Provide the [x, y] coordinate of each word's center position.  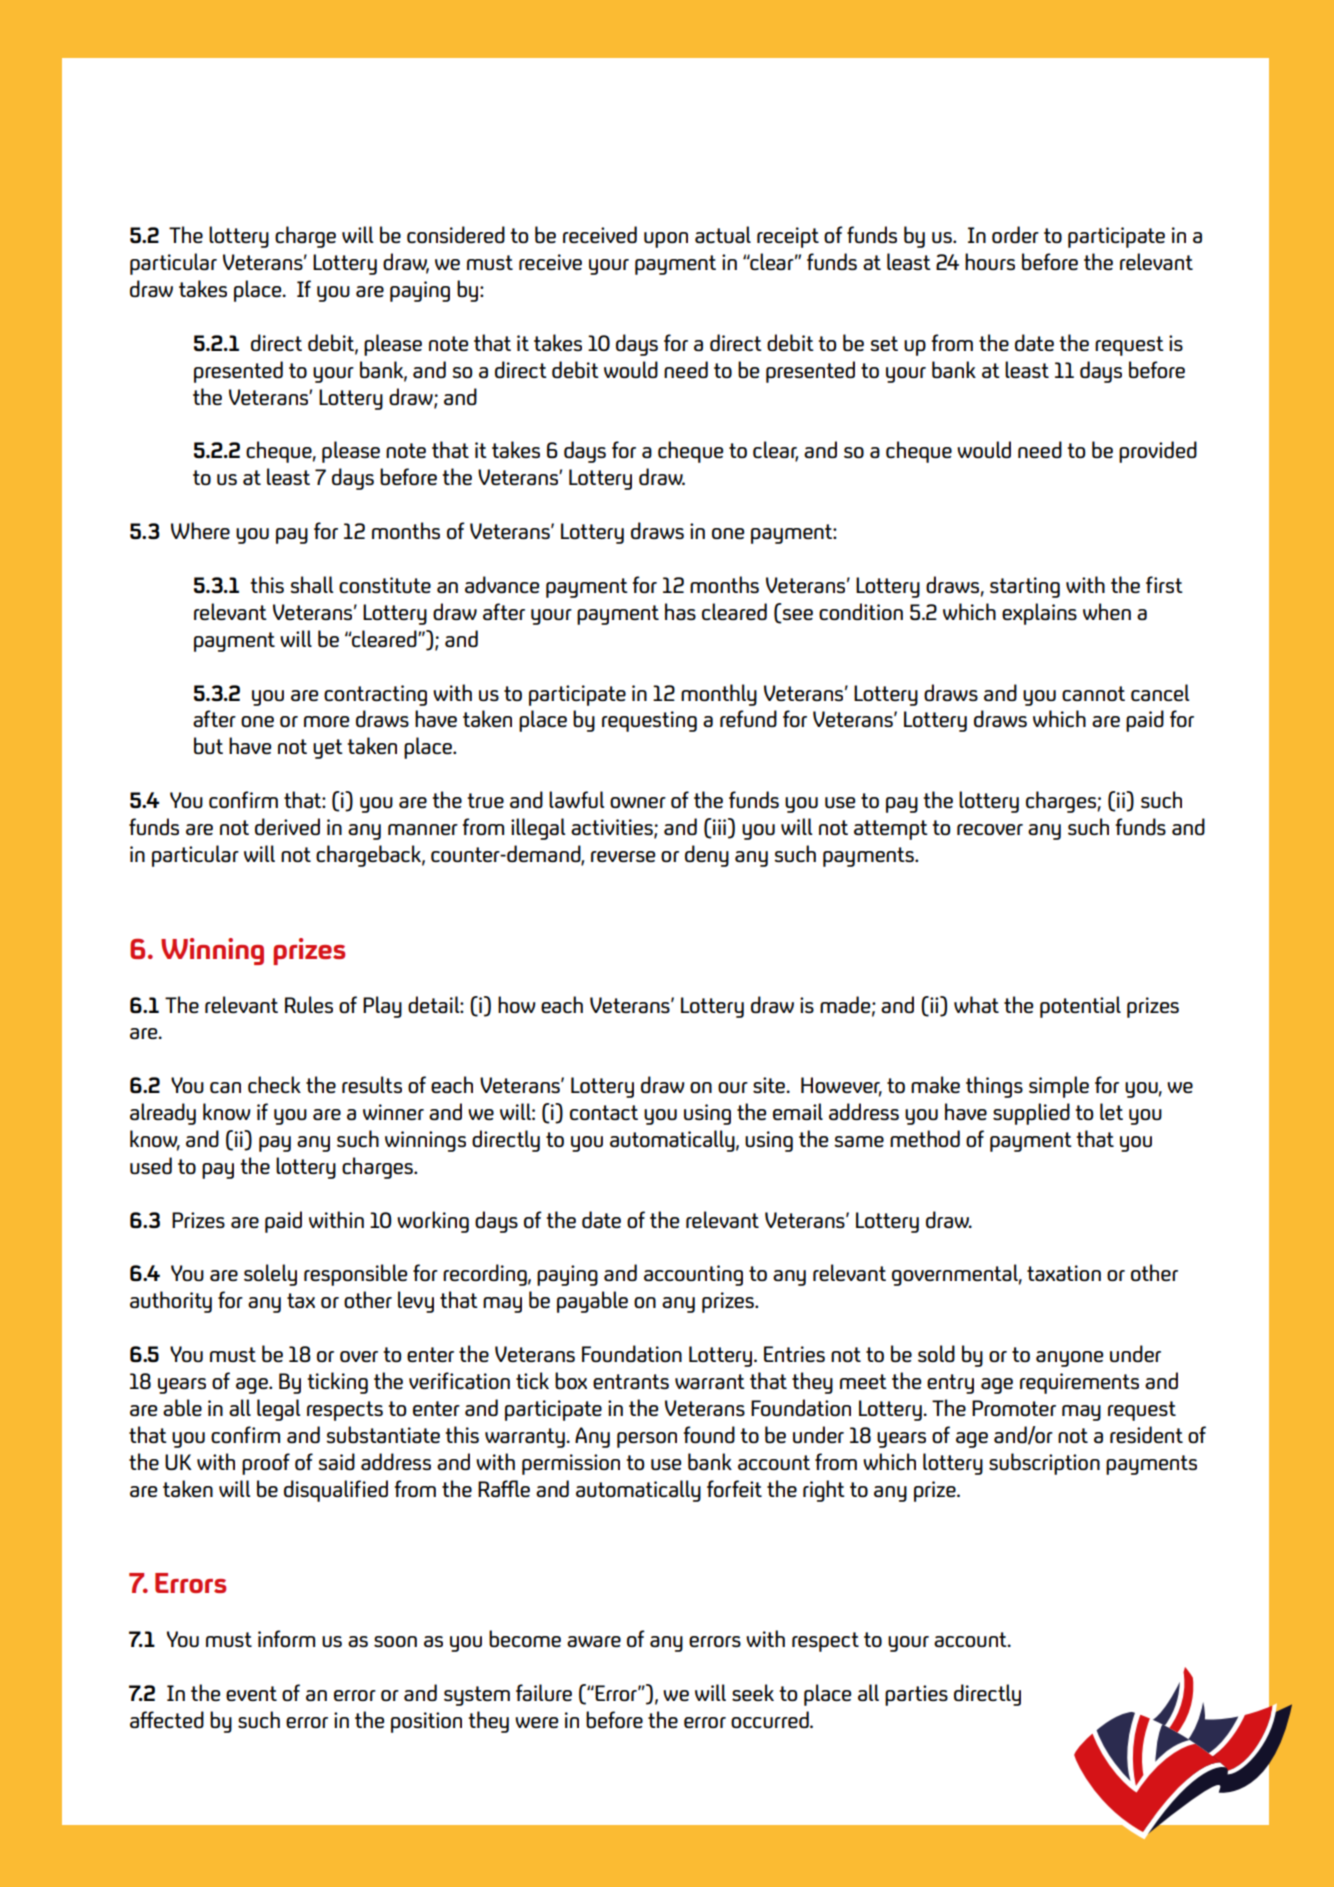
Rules [309, 1004]
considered [456, 234]
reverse [623, 856]
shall [311, 584]
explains [1039, 614]
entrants [631, 1381]
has [680, 611]
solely [270, 1275]
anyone [1069, 1359]
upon [666, 240]
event [251, 1693]
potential [1080, 1007]
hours [990, 261]
